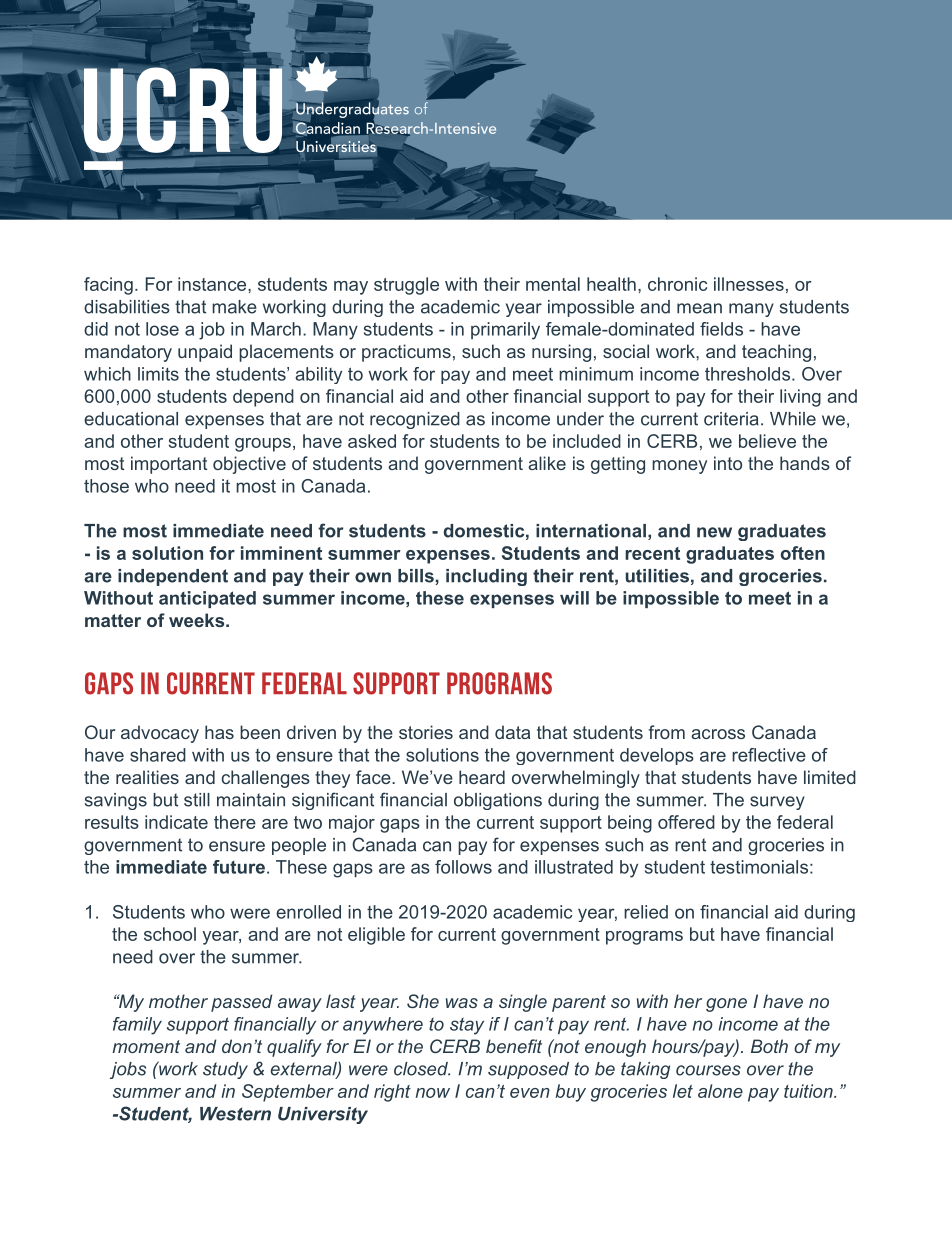 This image has height=1233, width=952. Describe the element at coordinates (426, 732) in the image. I see `stories` at that location.
